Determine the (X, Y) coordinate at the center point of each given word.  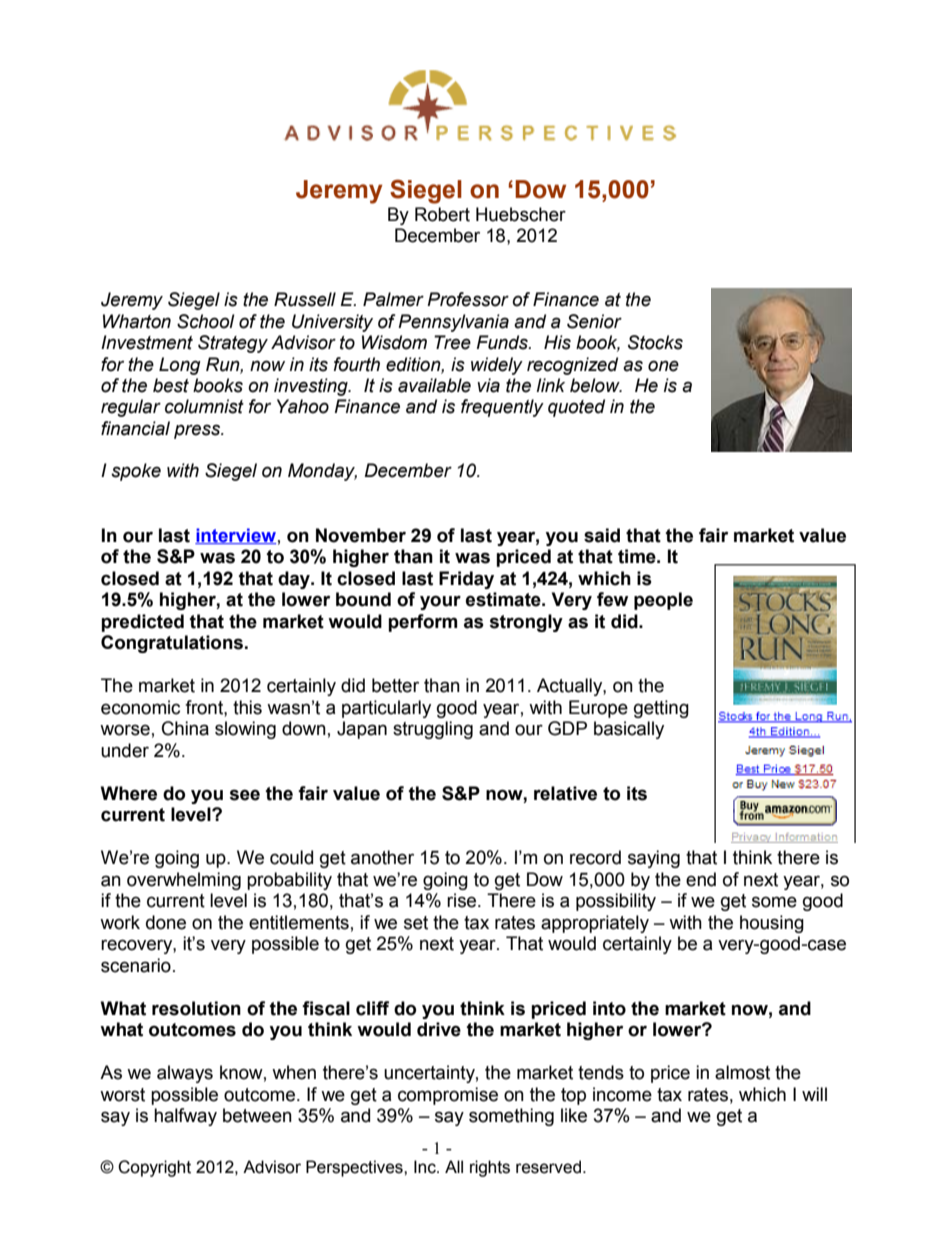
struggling (433, 730)
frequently (502, 408)
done (166, 922)
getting (661, 709)
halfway (185, 1117)
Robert (442, 214)
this (247, 707)
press (198, 431)
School (206, 321)
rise (463, 900)
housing (772, 924)
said (602, 535)
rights (490, 1168)
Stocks (655, 342)
